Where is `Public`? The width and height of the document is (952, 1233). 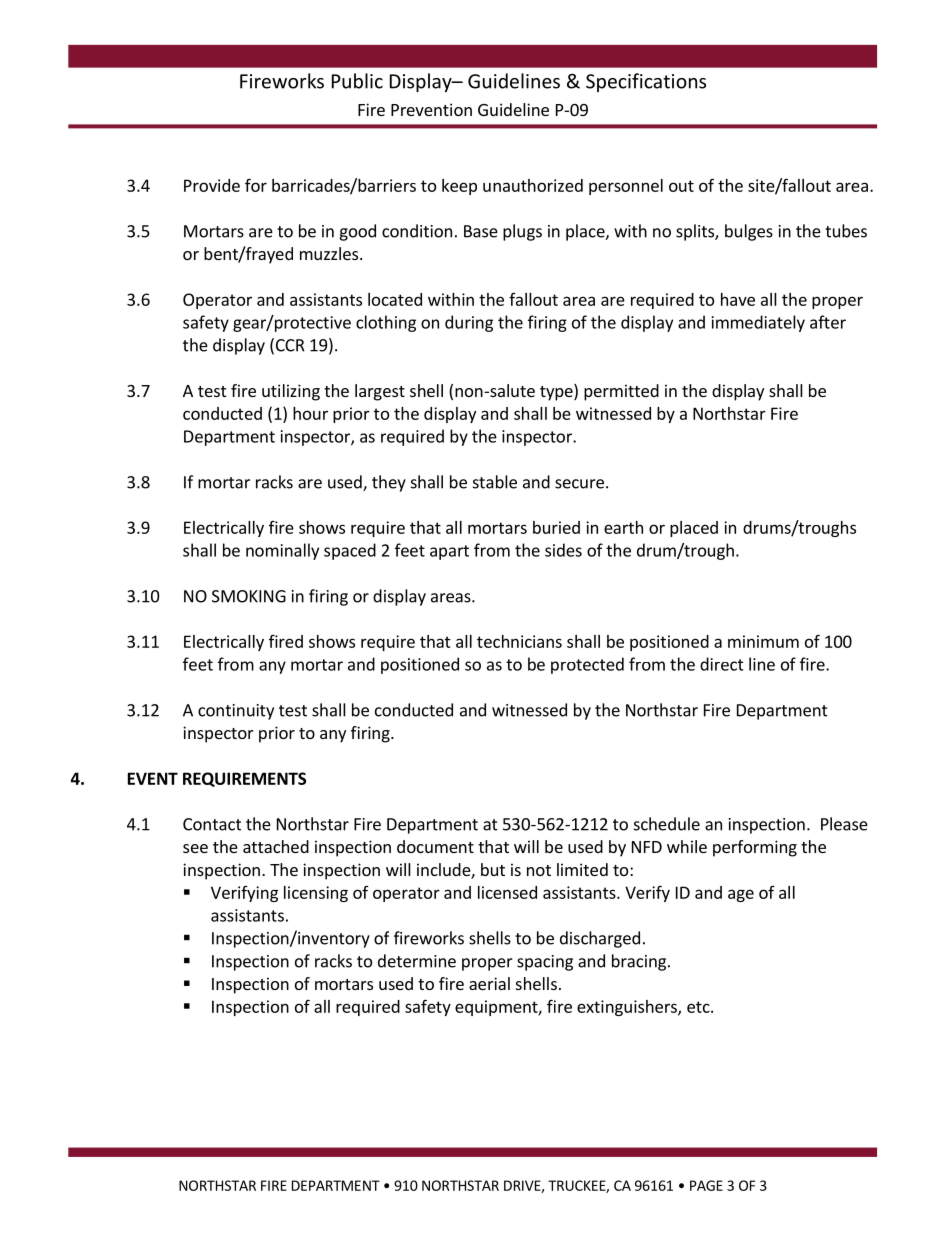
Public is located at coordinates (357, 81).
